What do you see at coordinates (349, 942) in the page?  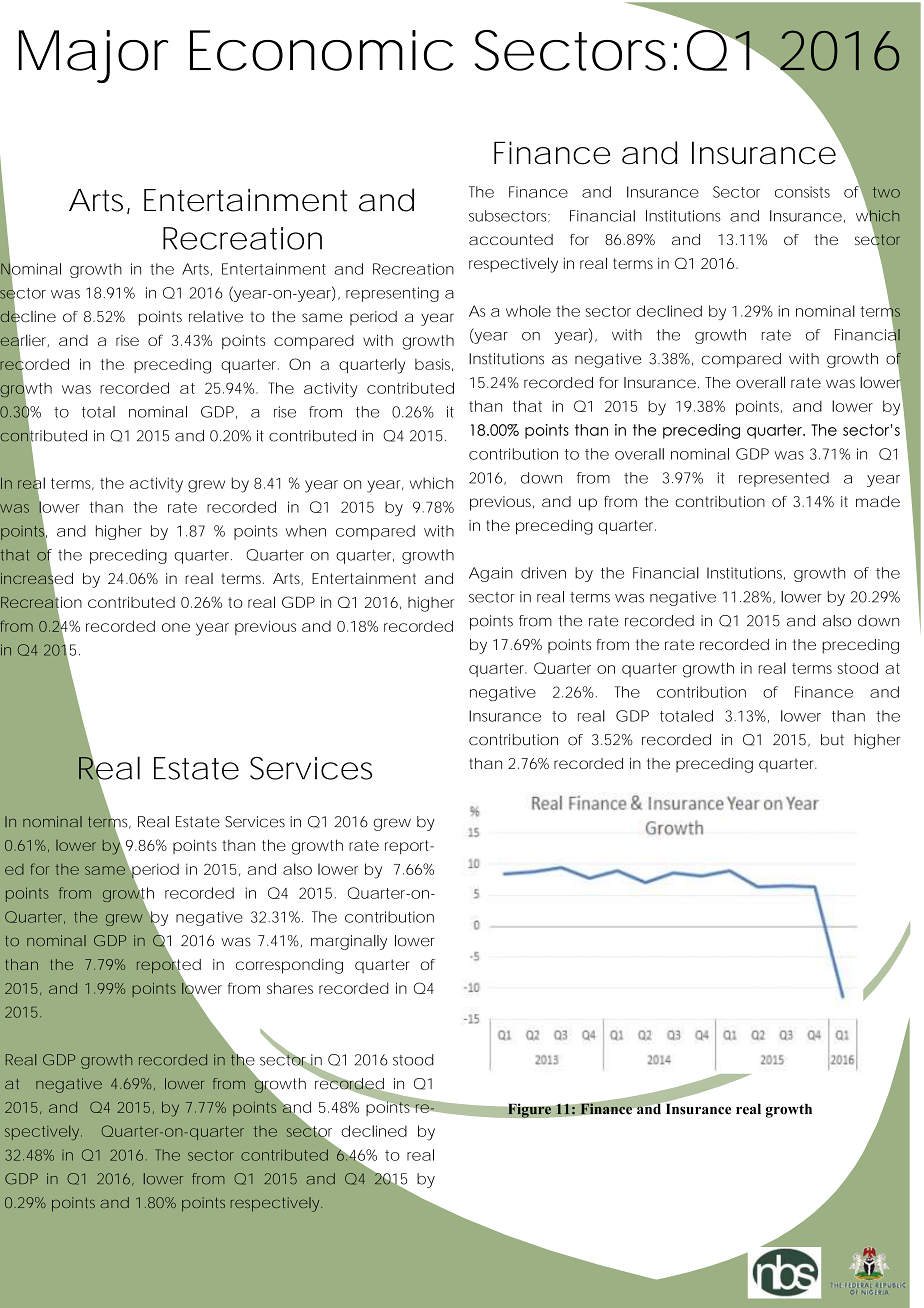 I see `marginally` at bounding box center [349, 942].
